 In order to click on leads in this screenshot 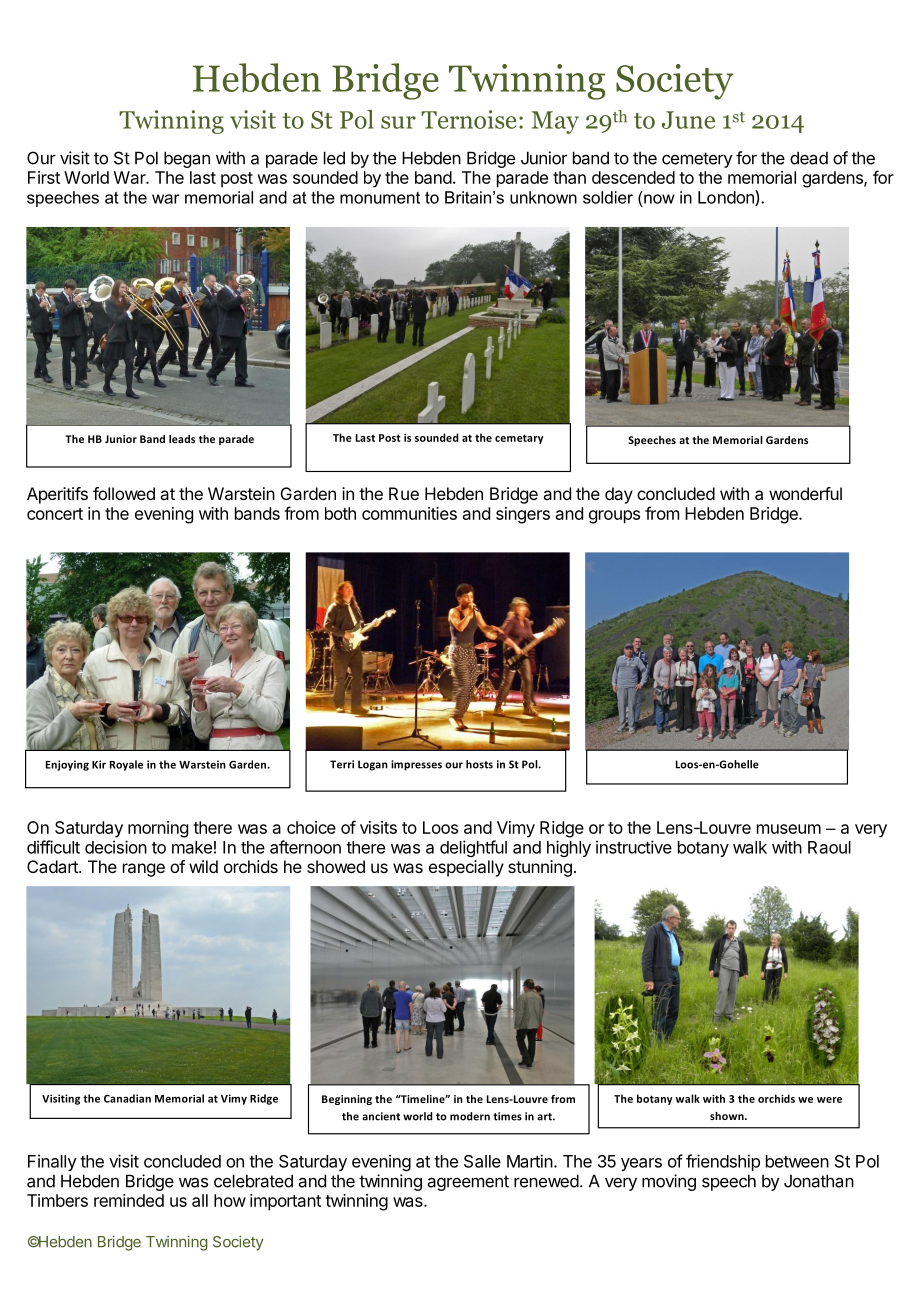, I will do `click(182, 439)`.
